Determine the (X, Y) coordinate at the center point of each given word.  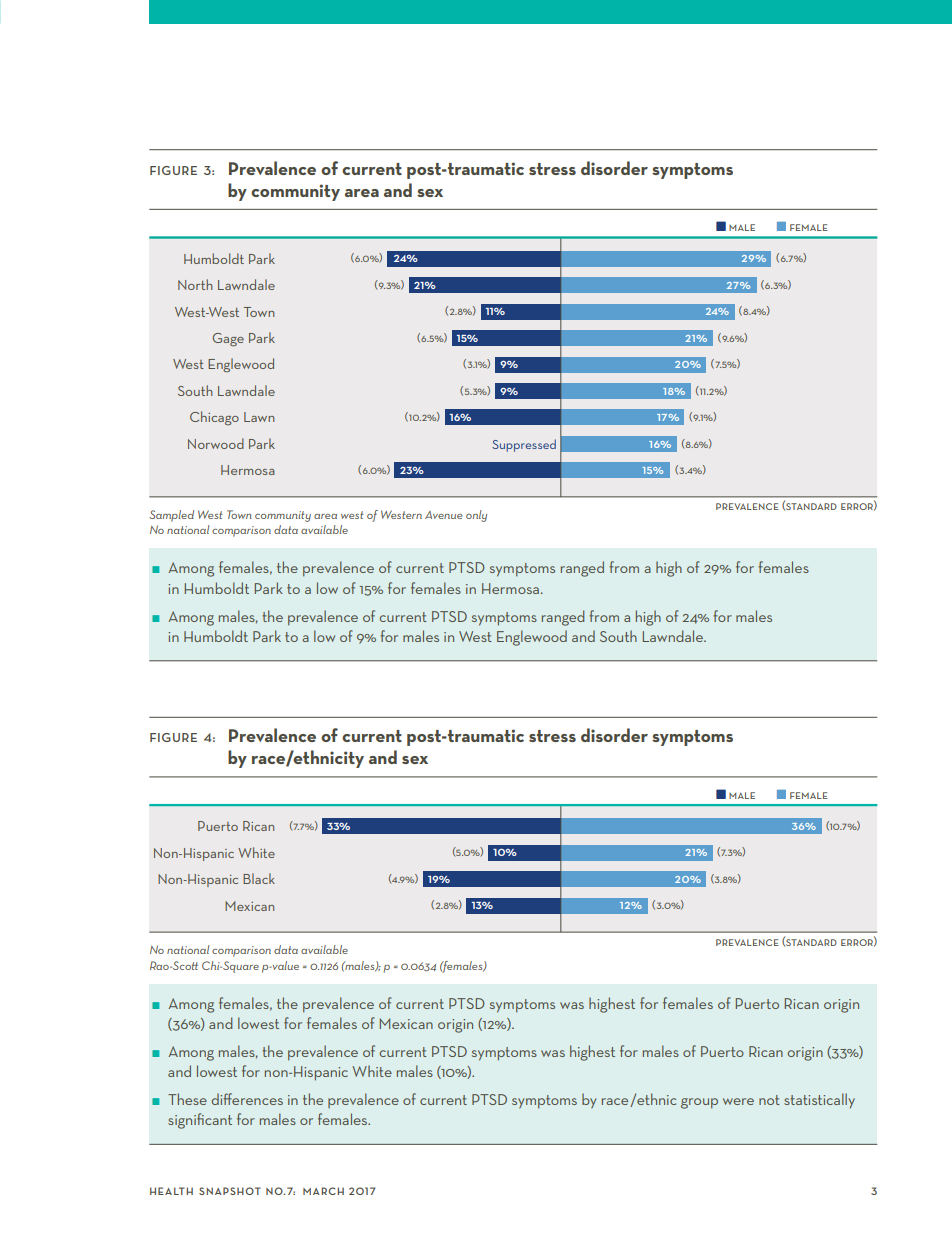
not (769, 1100)
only (476, 516)
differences (247, 1099)
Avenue (443, 515)
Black (259, 878)
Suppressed (524, 445)
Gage (228, 339)
